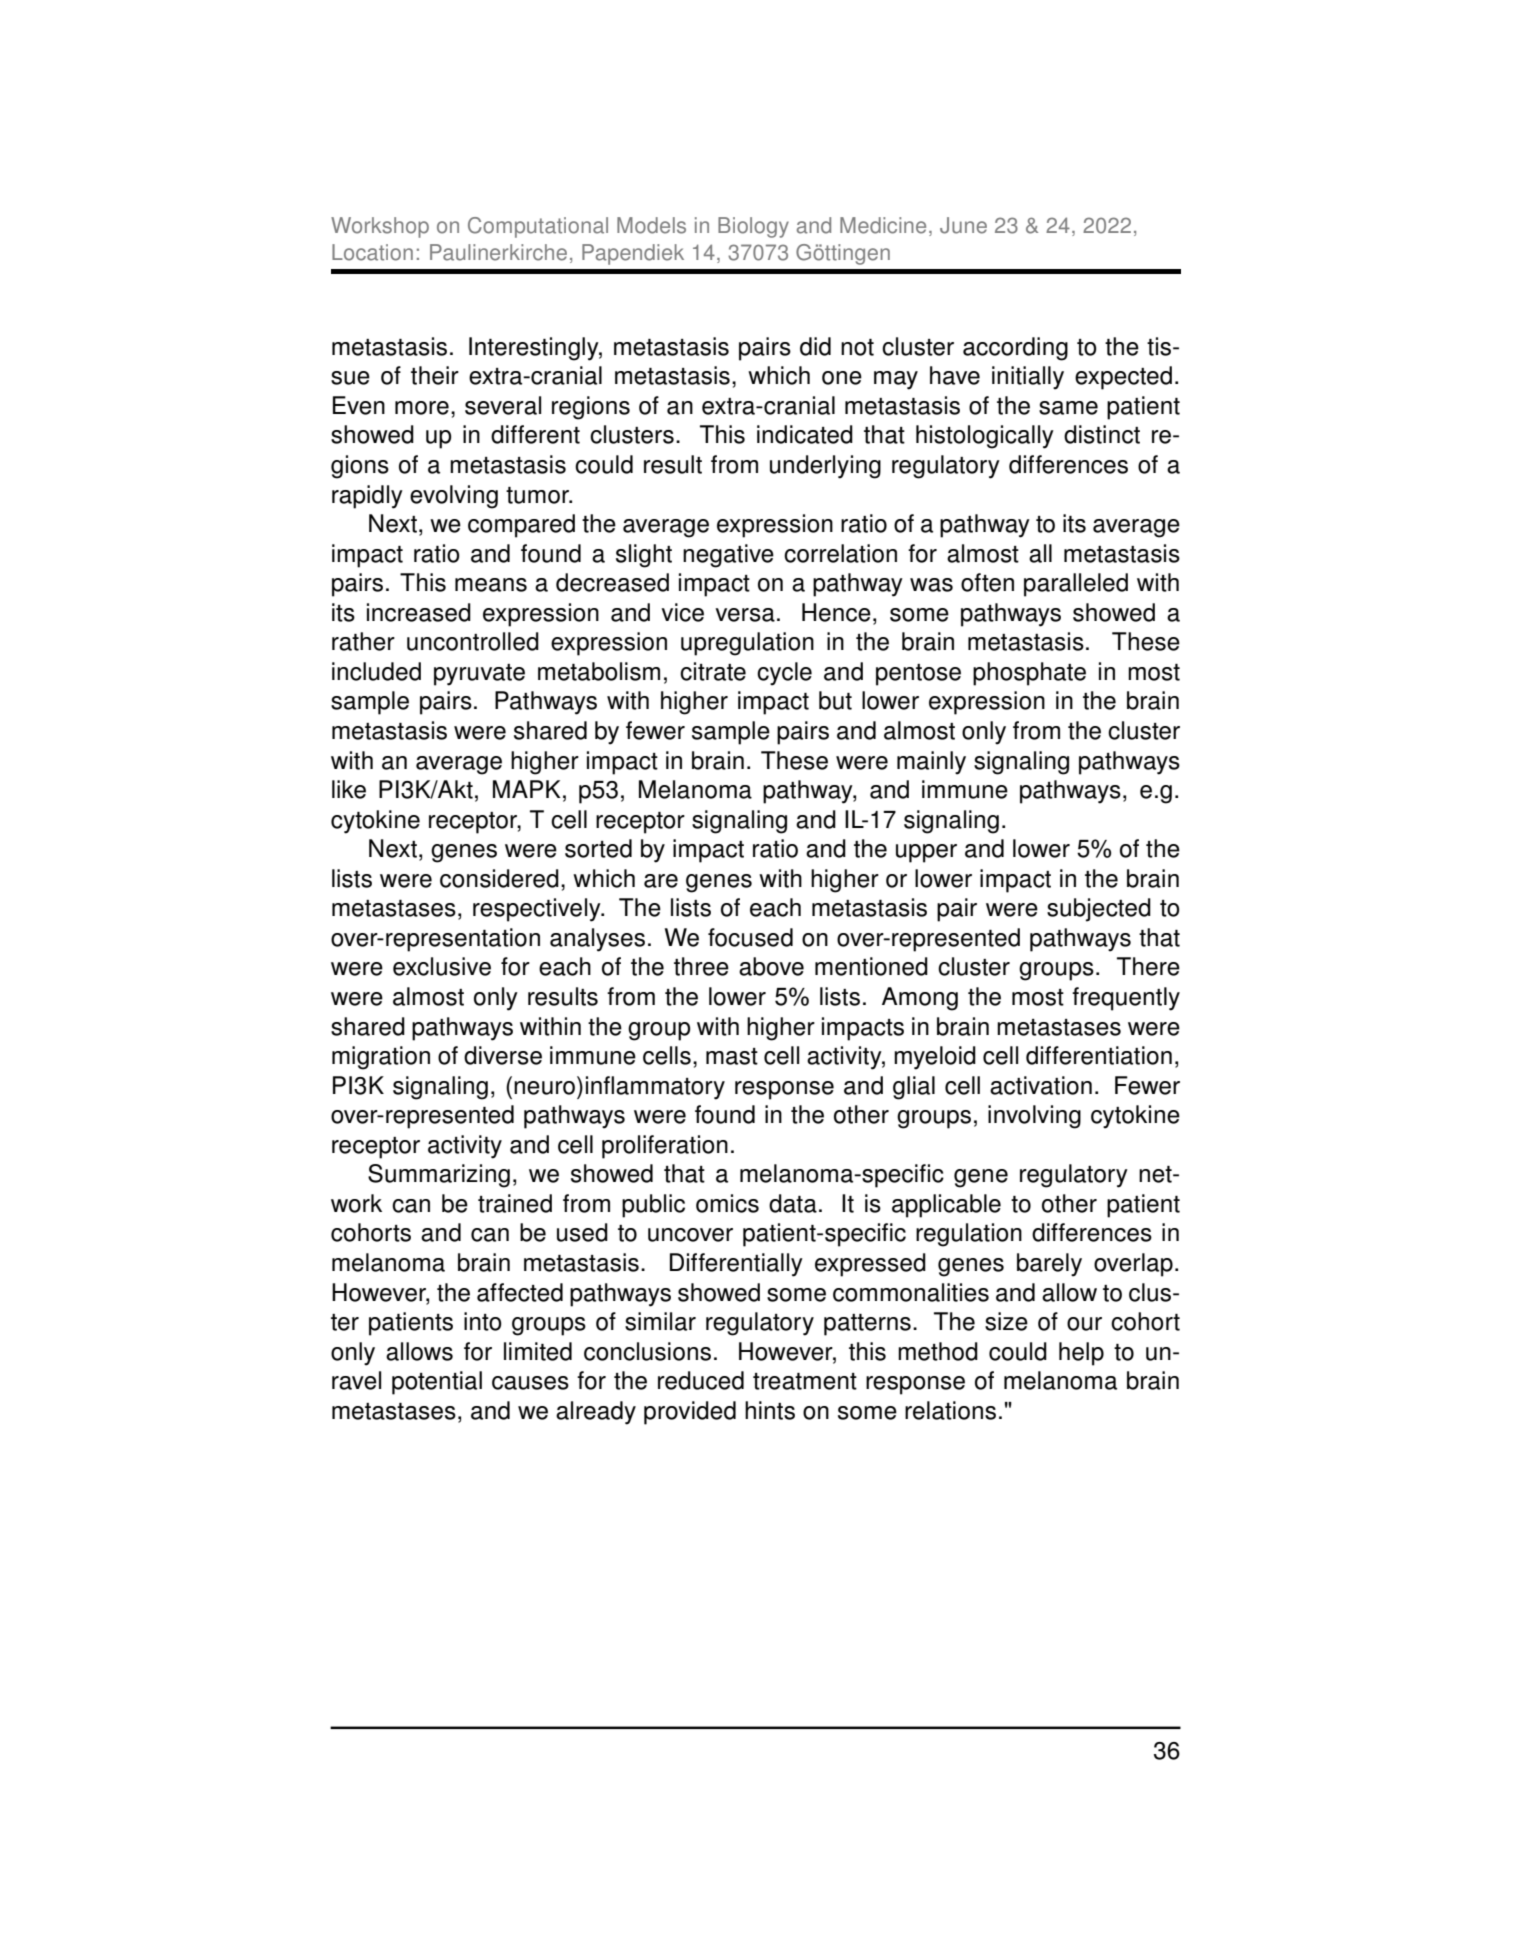 The image size is (1513, 1958). Describe the element at coordinates (1076, 585) in the image. I see `paralleled` at that location.
